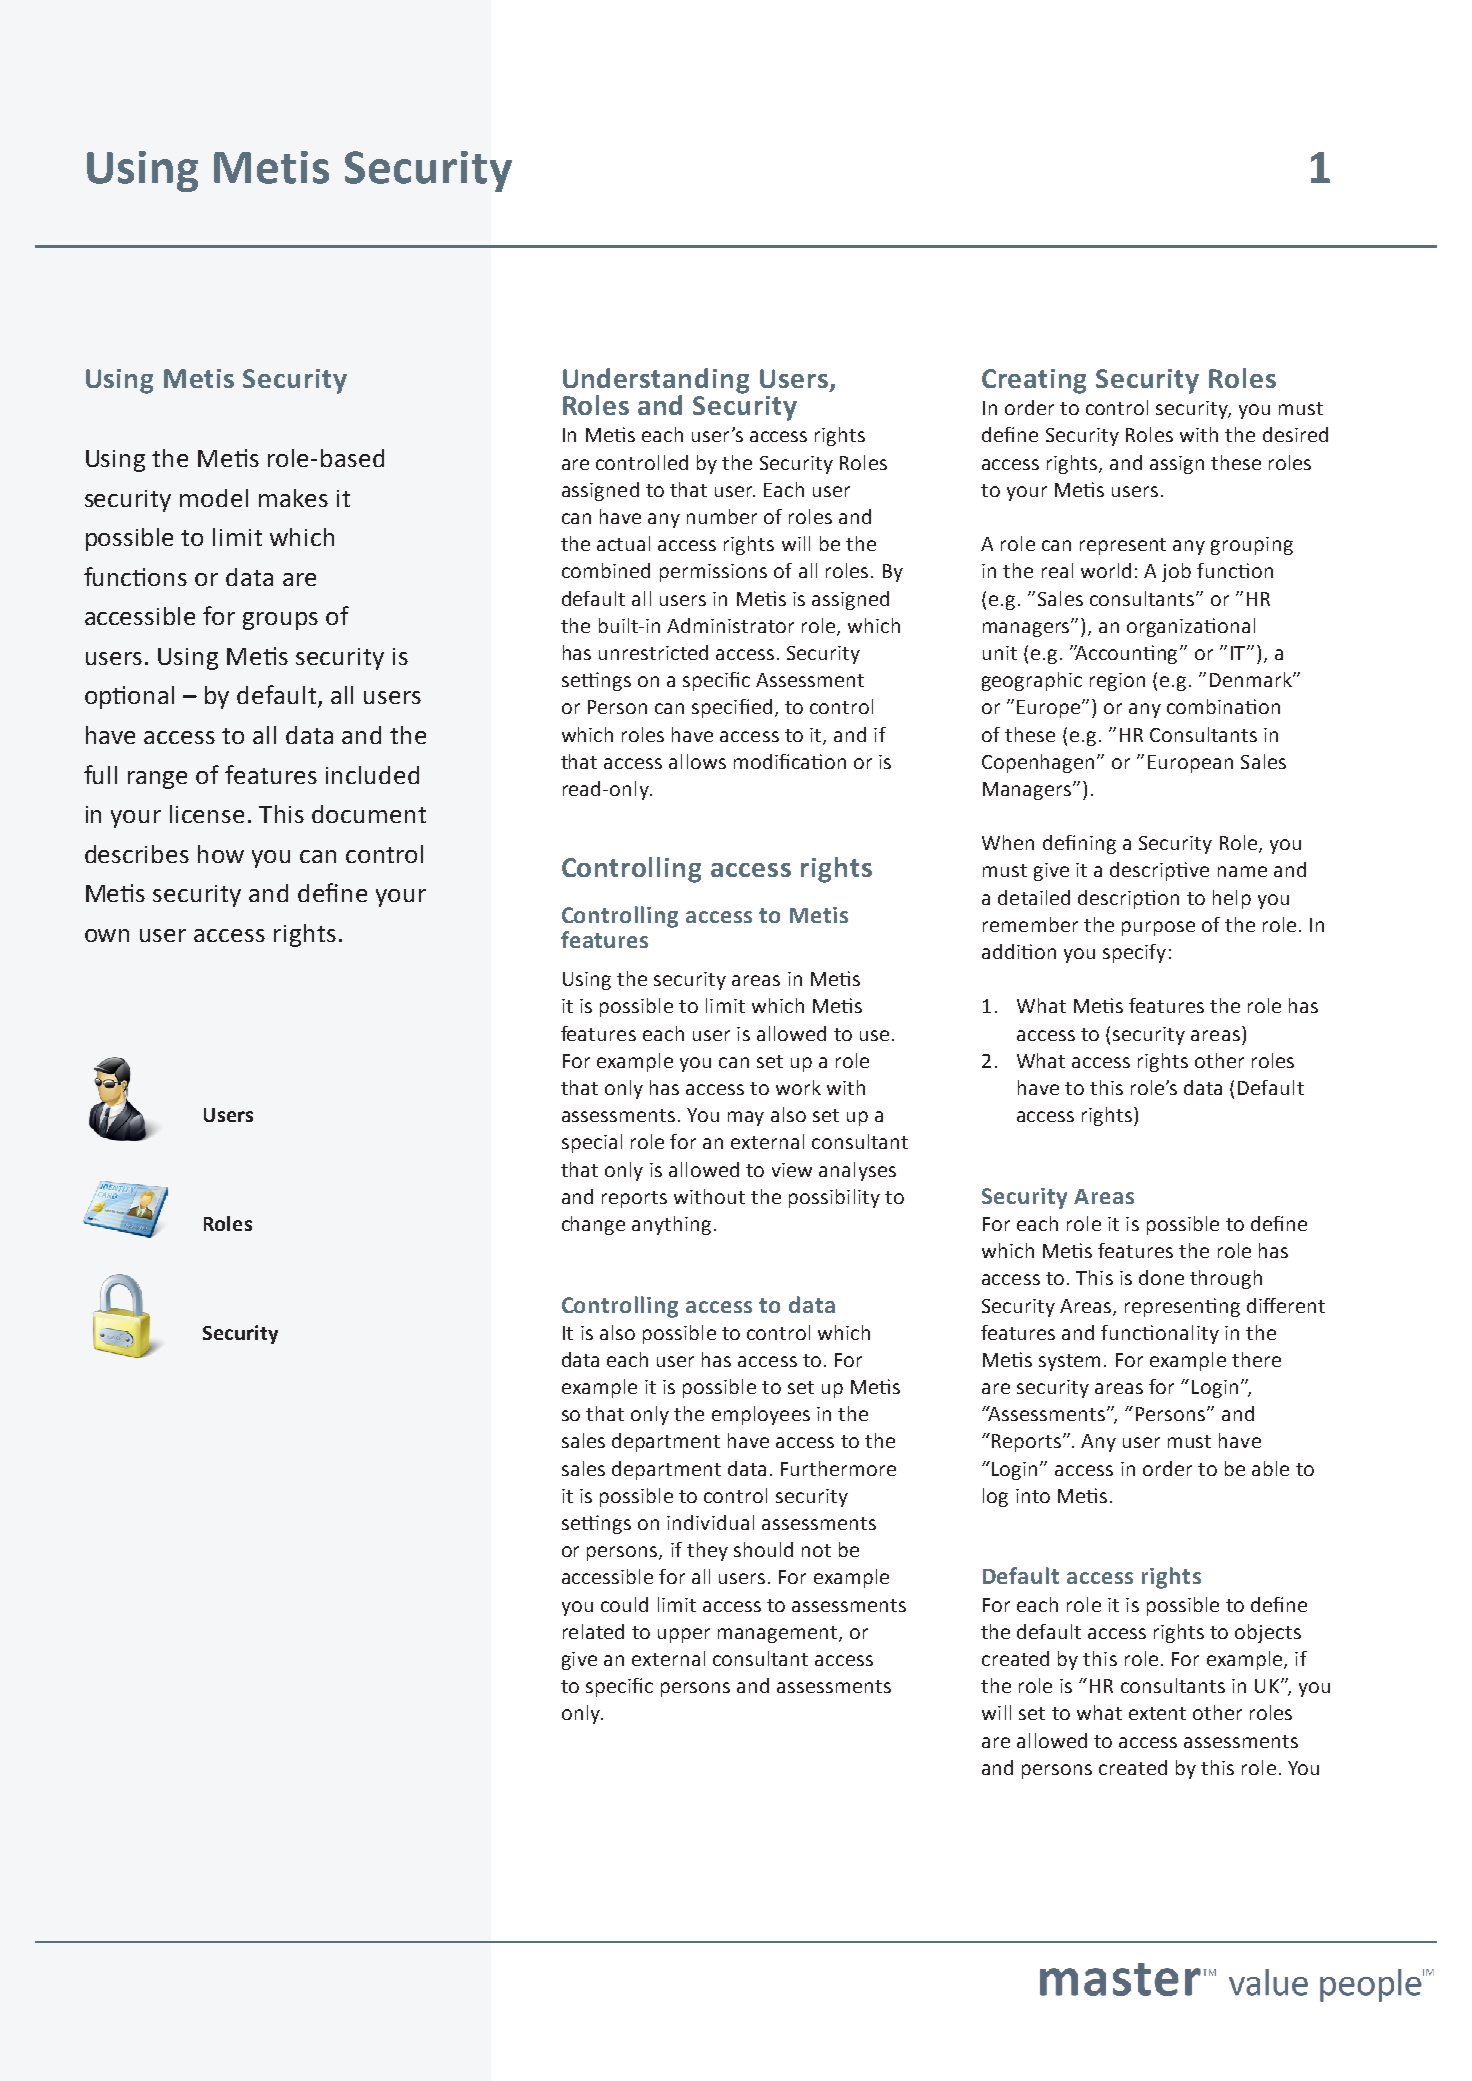 This screenshot has width=1472, height=2081. Describe the element at coordinates (214, 498) in the screenshot. I see `model` at that location.
